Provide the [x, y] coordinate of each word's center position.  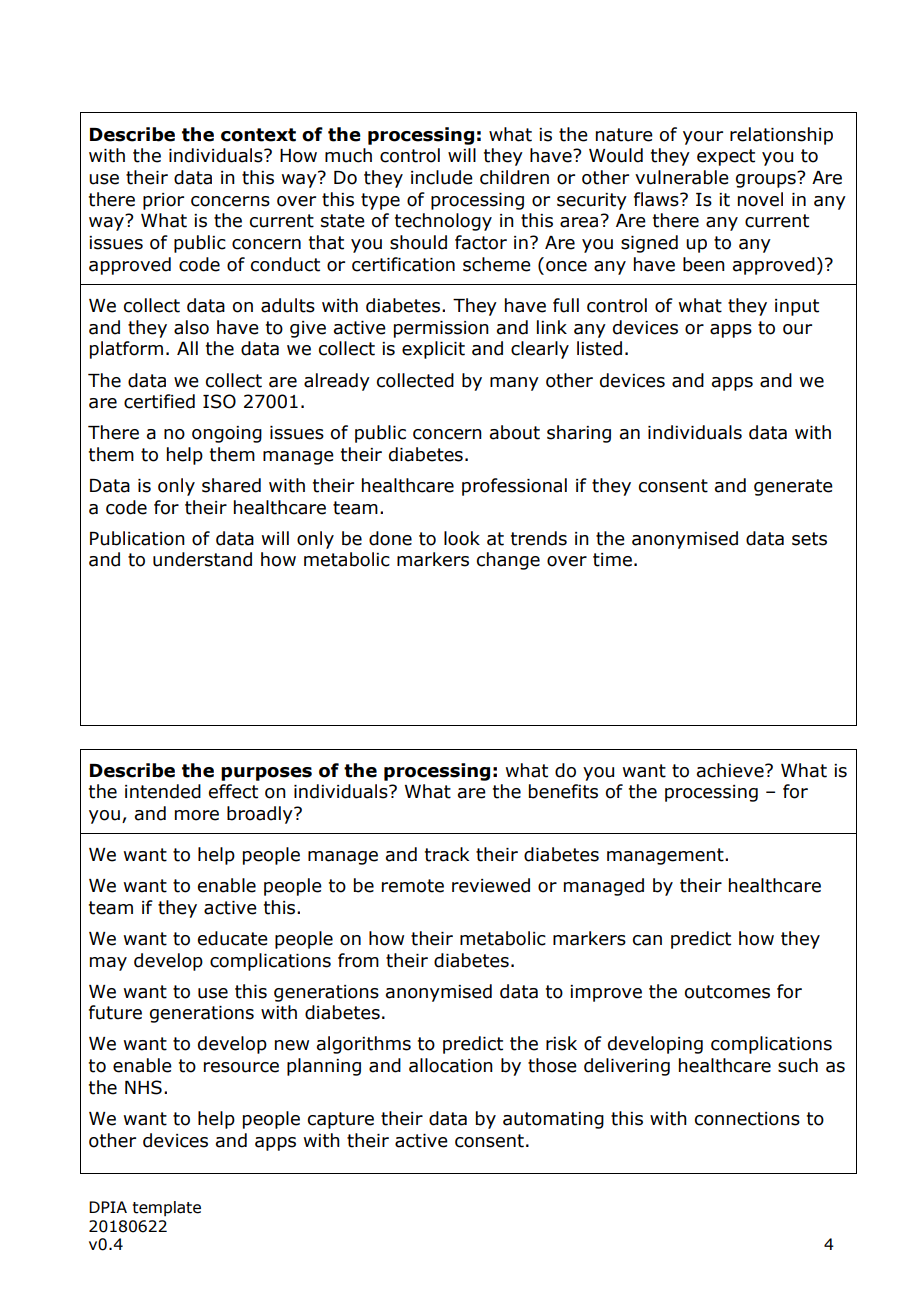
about [515, 432]
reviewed [491, 885]
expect [726, 157]
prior [163, 201]
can [647, 940]
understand [202, 559]
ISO [219, 401]
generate [793, 487]
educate [233, 938]
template [167, 1208]
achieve [731, 770]
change [508, 561]
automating [553, 1120]
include [442, 177]
